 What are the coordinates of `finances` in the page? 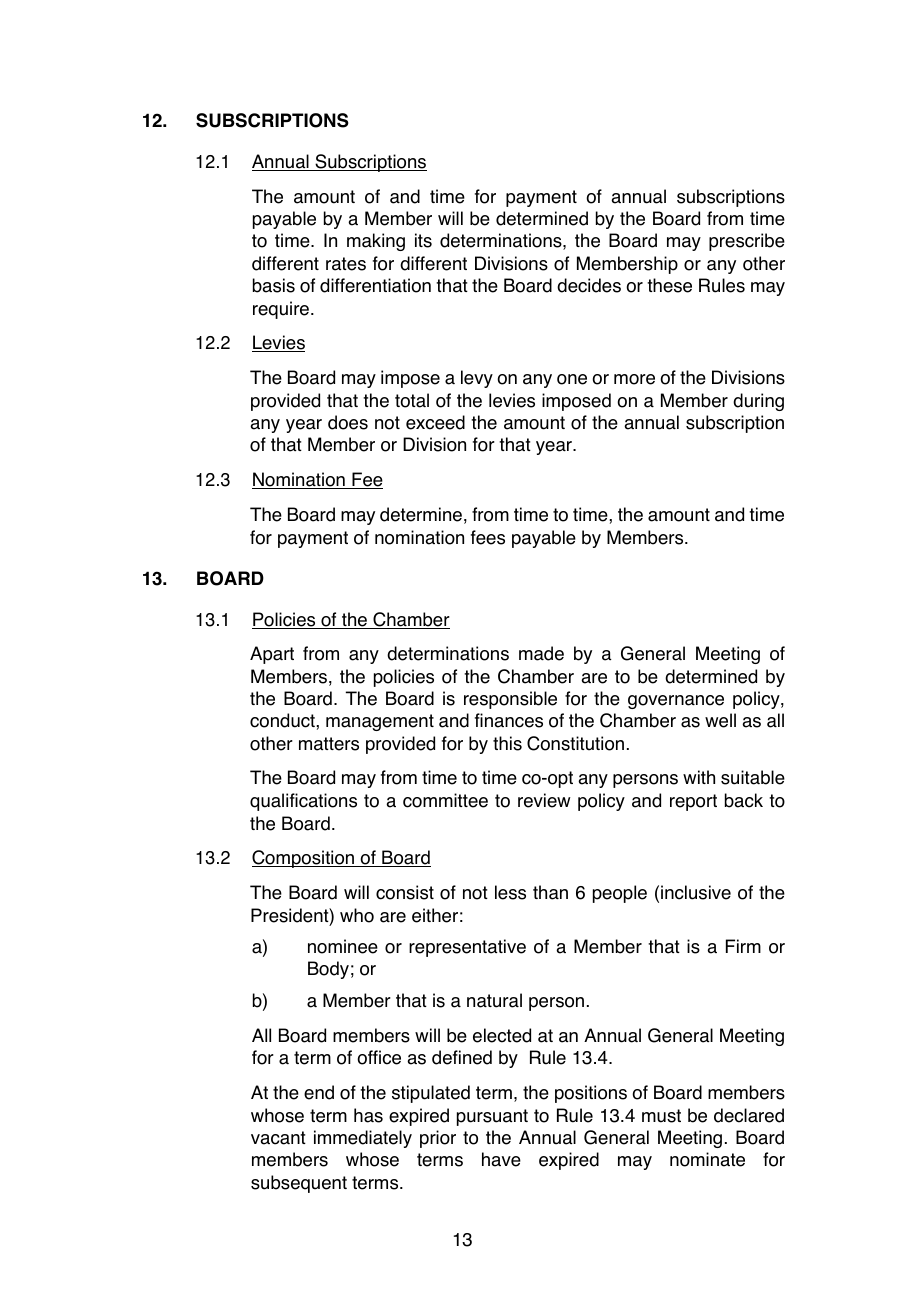 It's located at (509, 720).
